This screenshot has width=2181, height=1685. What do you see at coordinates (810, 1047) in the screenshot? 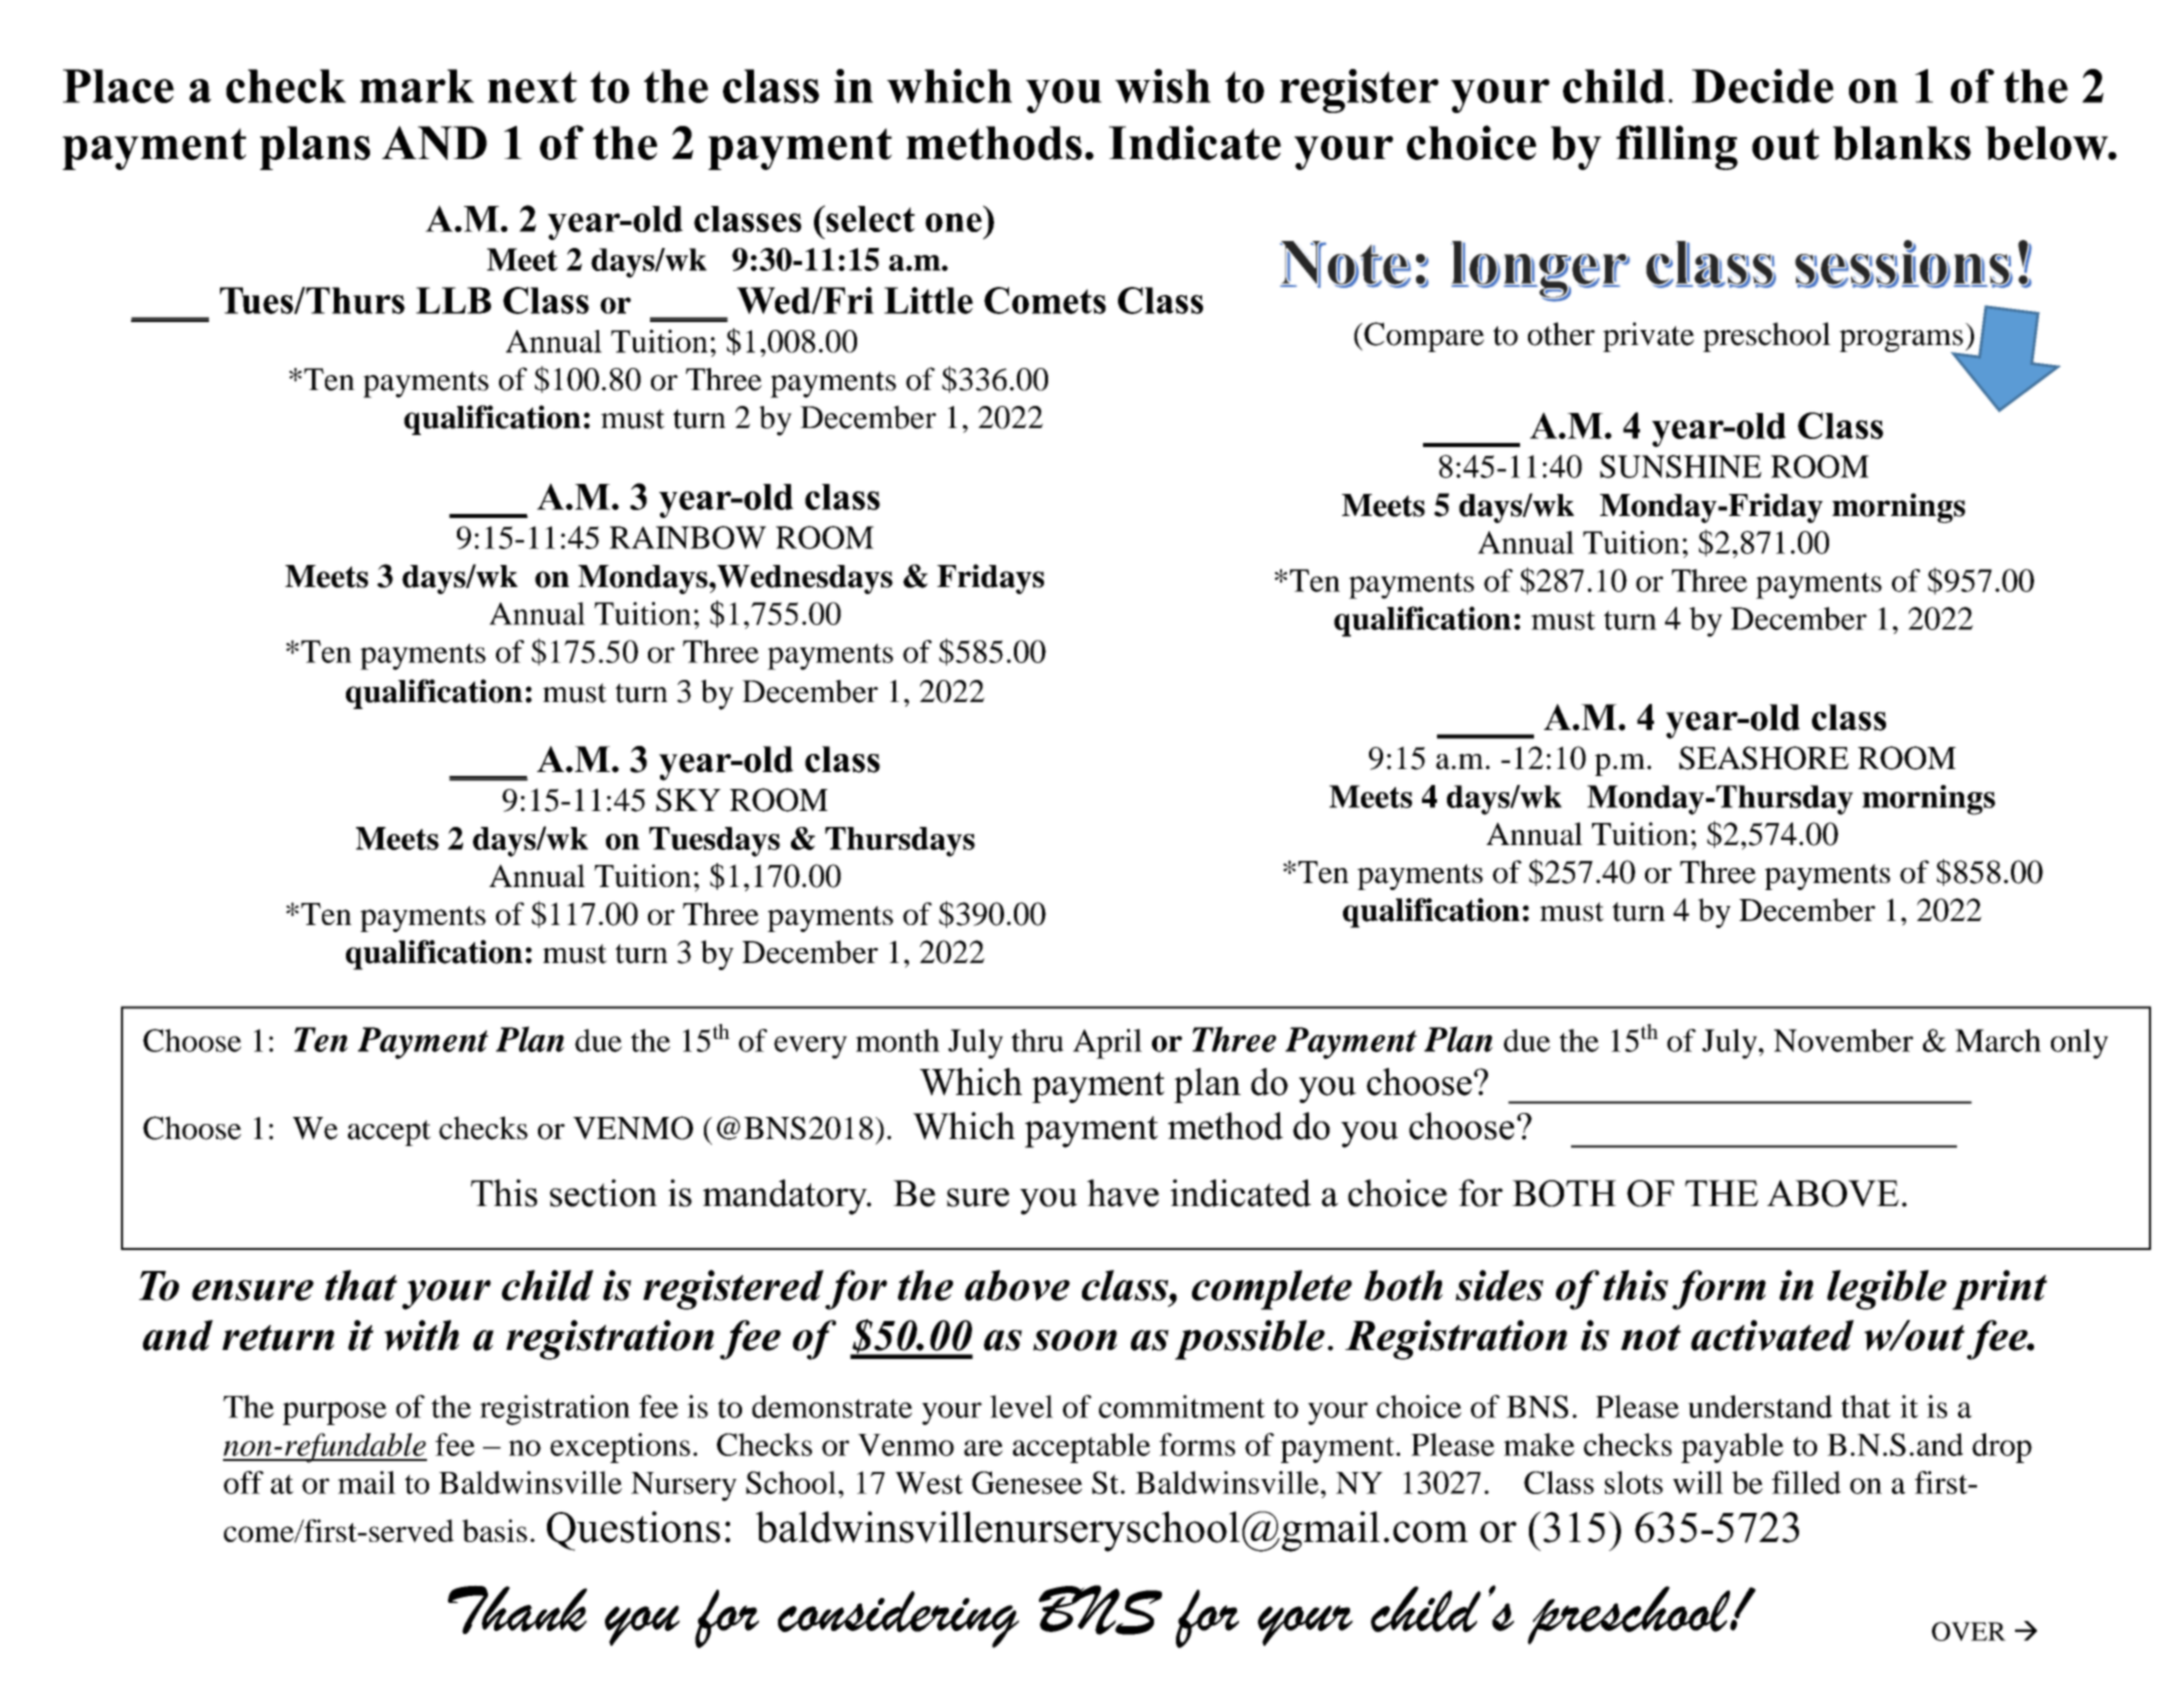
I see `every` at bounding box center [810, 1047].
